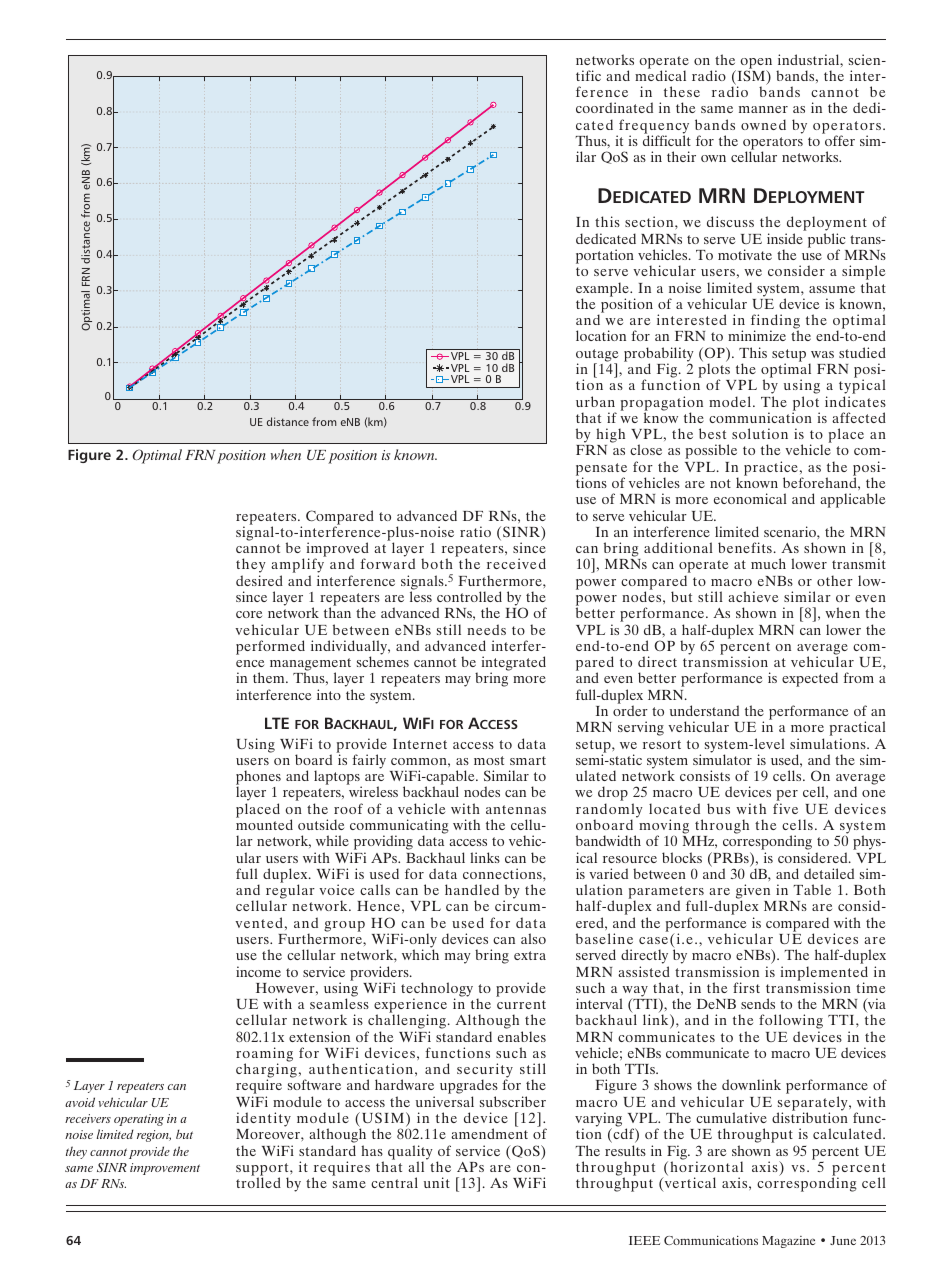 Image resolution: width=952 pixels, height=1275 pixels. I want to click on core, so click(249, 614).
